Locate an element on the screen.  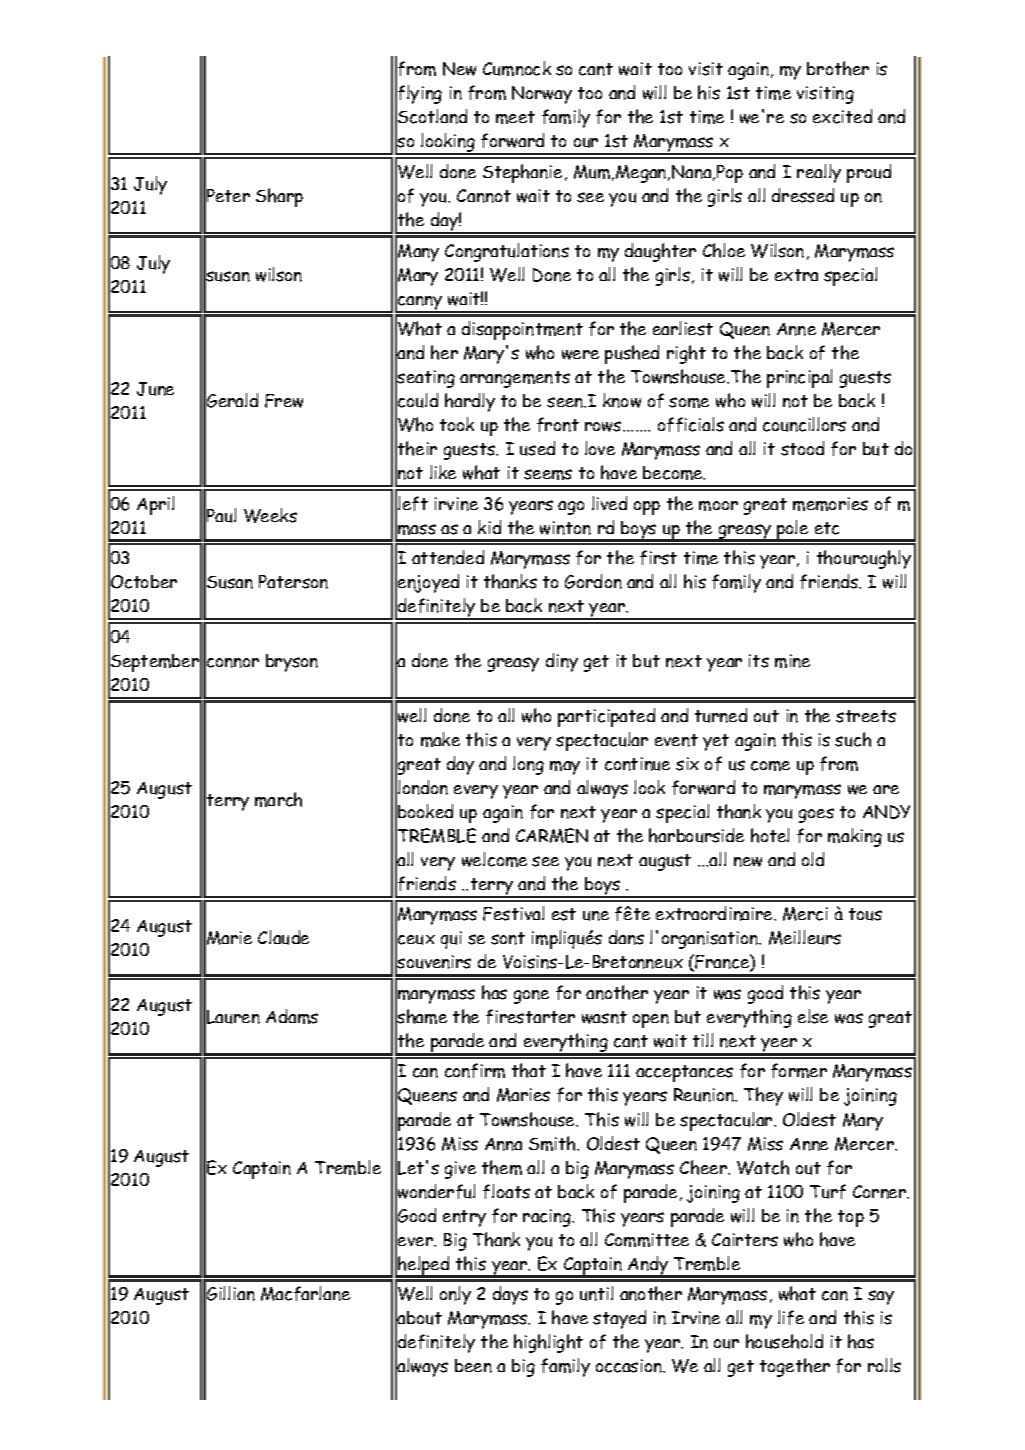
such is located at coordinates (853, 739).
